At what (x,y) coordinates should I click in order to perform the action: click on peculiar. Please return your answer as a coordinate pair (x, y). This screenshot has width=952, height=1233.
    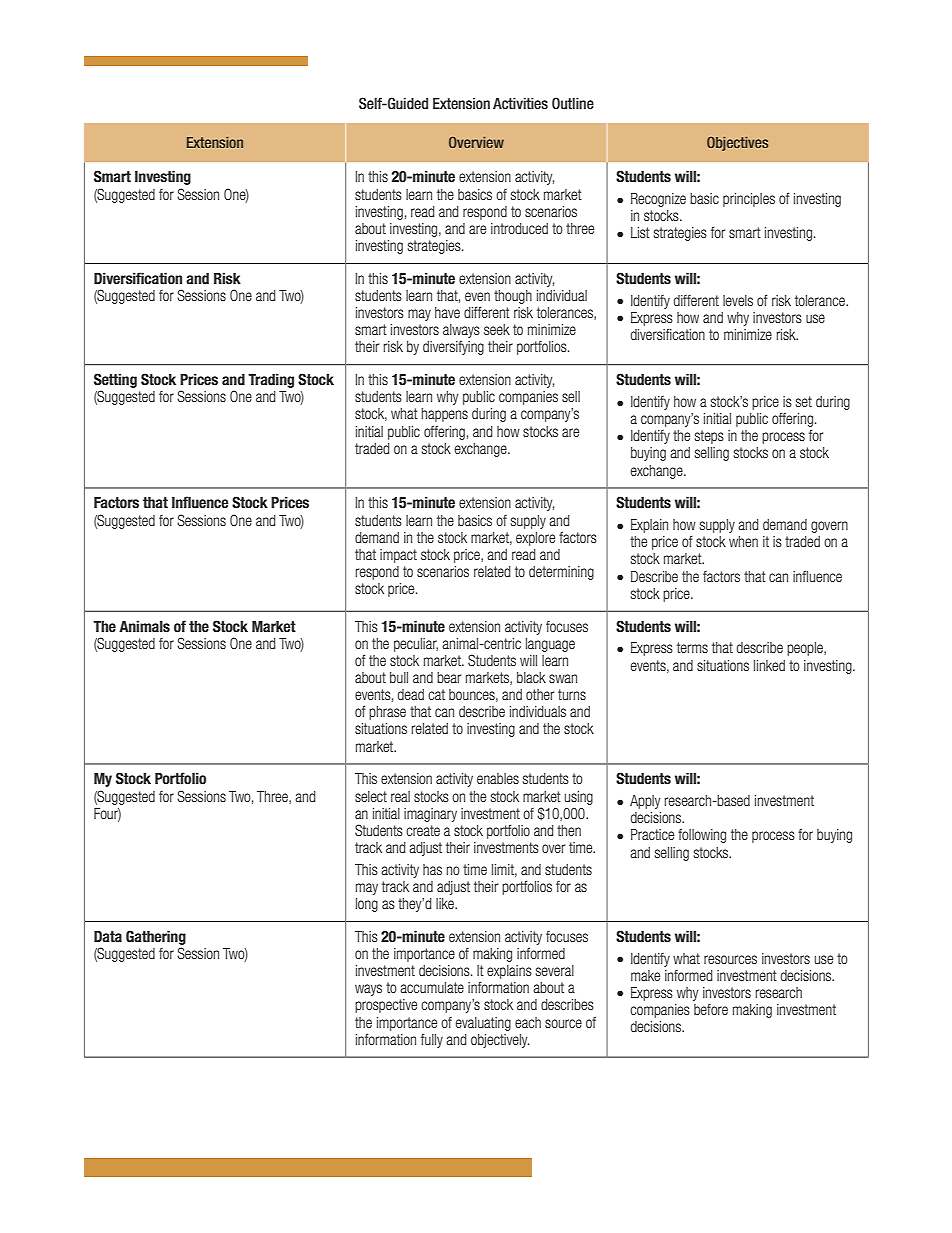
    Looking at the image, I should click on (416, 645).
